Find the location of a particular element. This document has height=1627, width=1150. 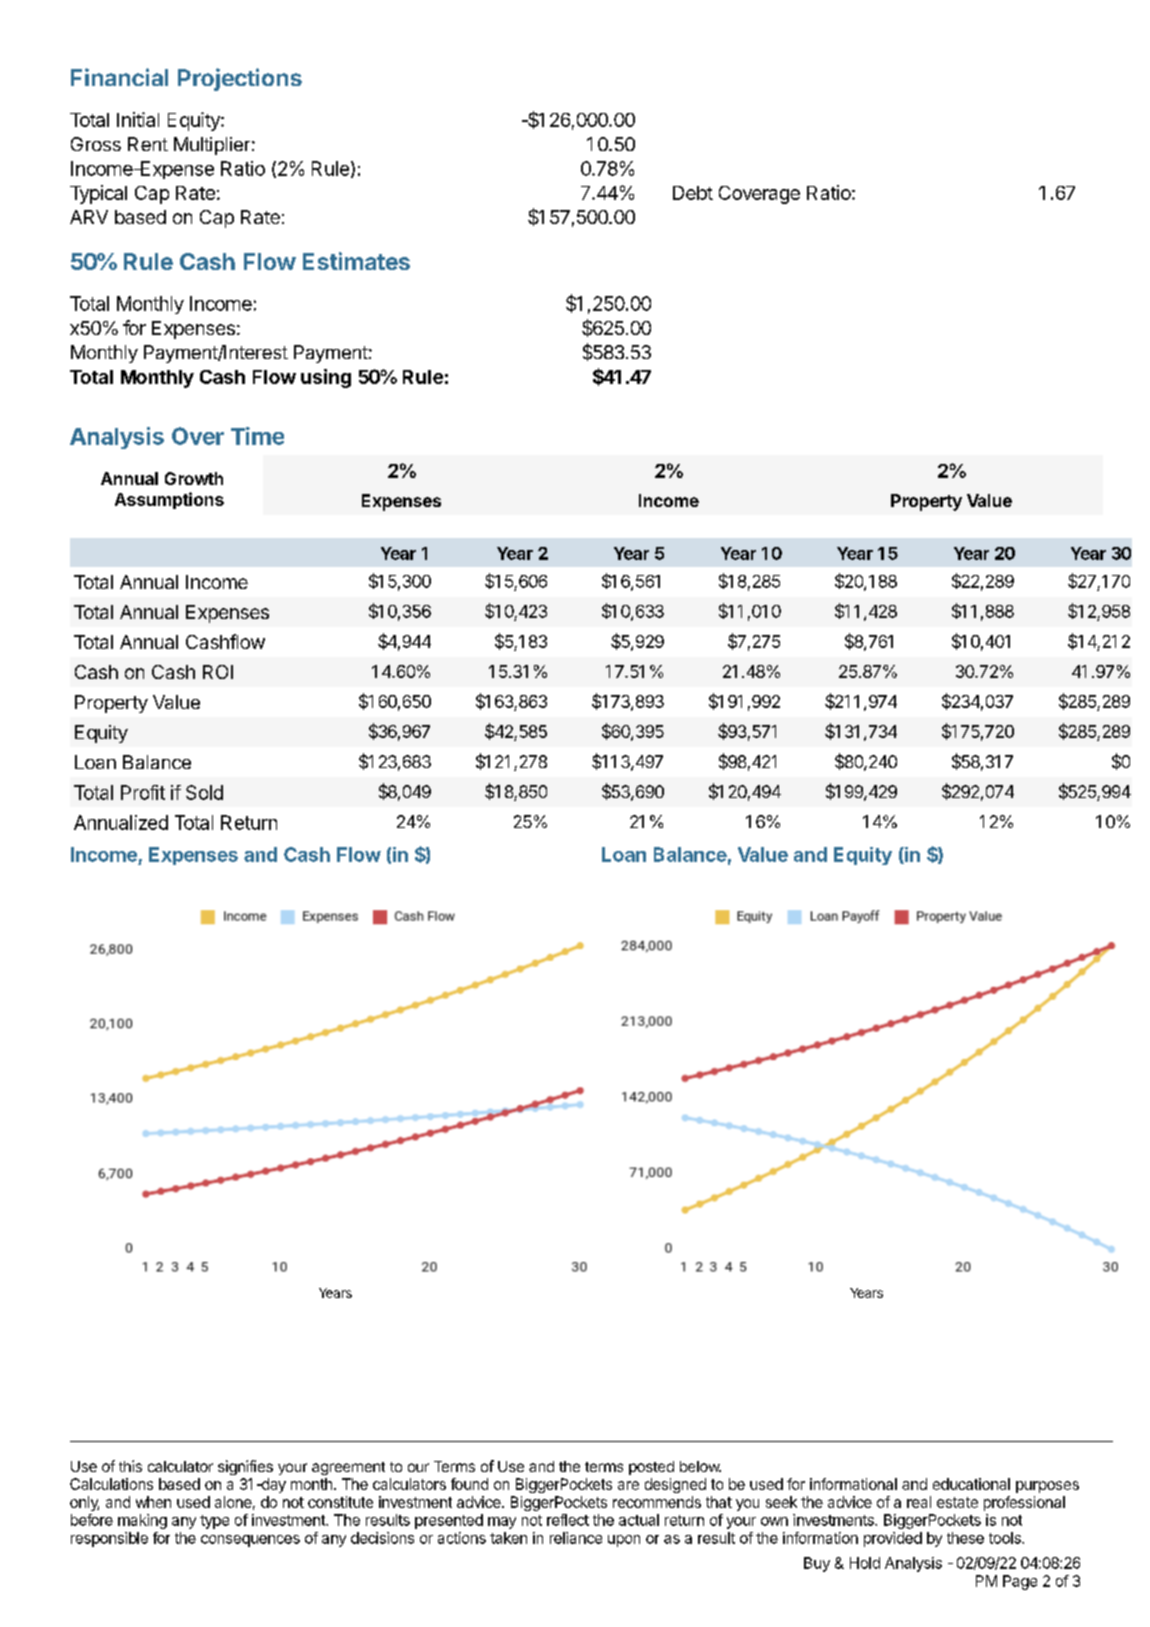

Sold is located at coordinates (204, 792).
